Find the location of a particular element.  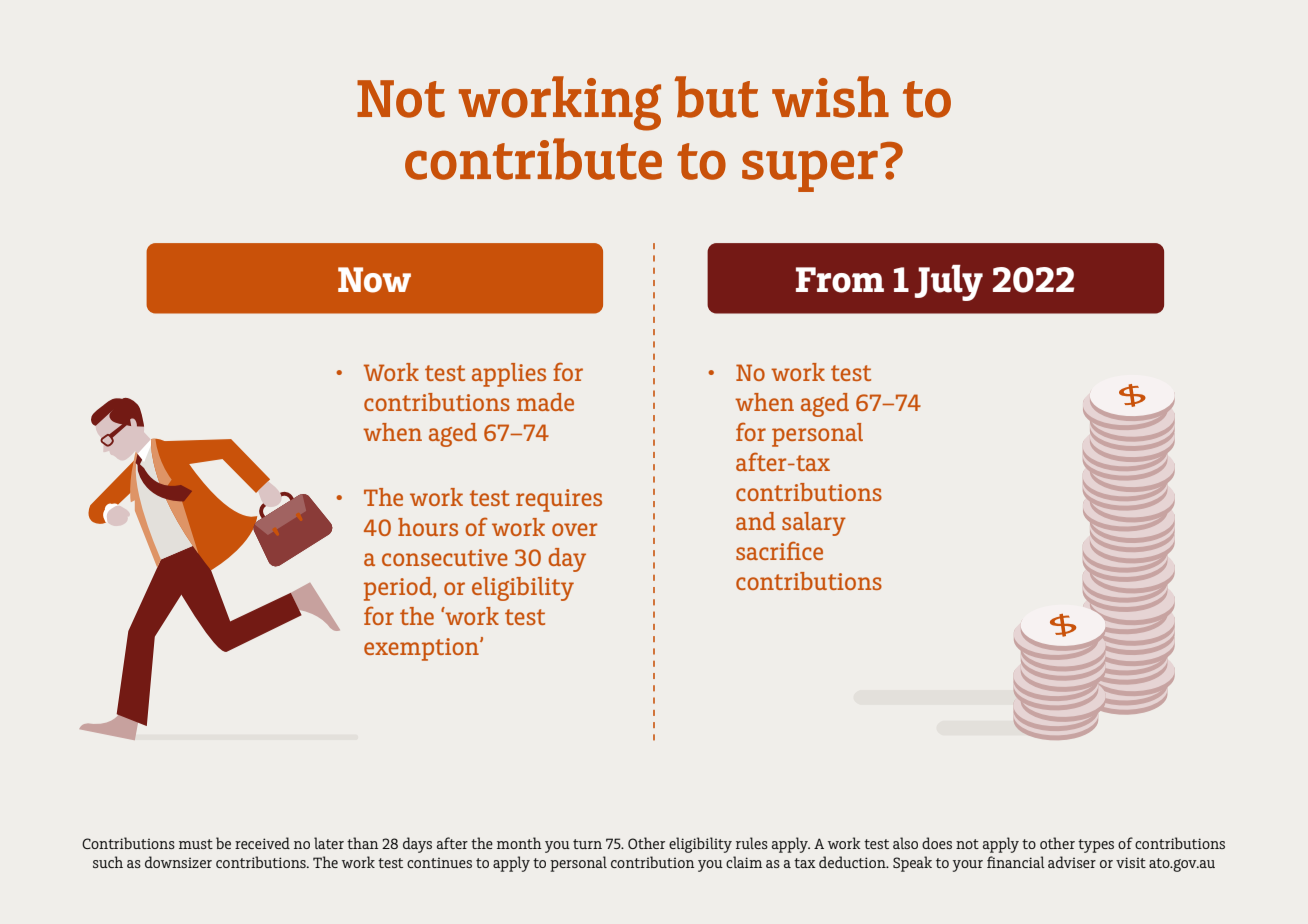

period is located at coordinates (399, 589).
